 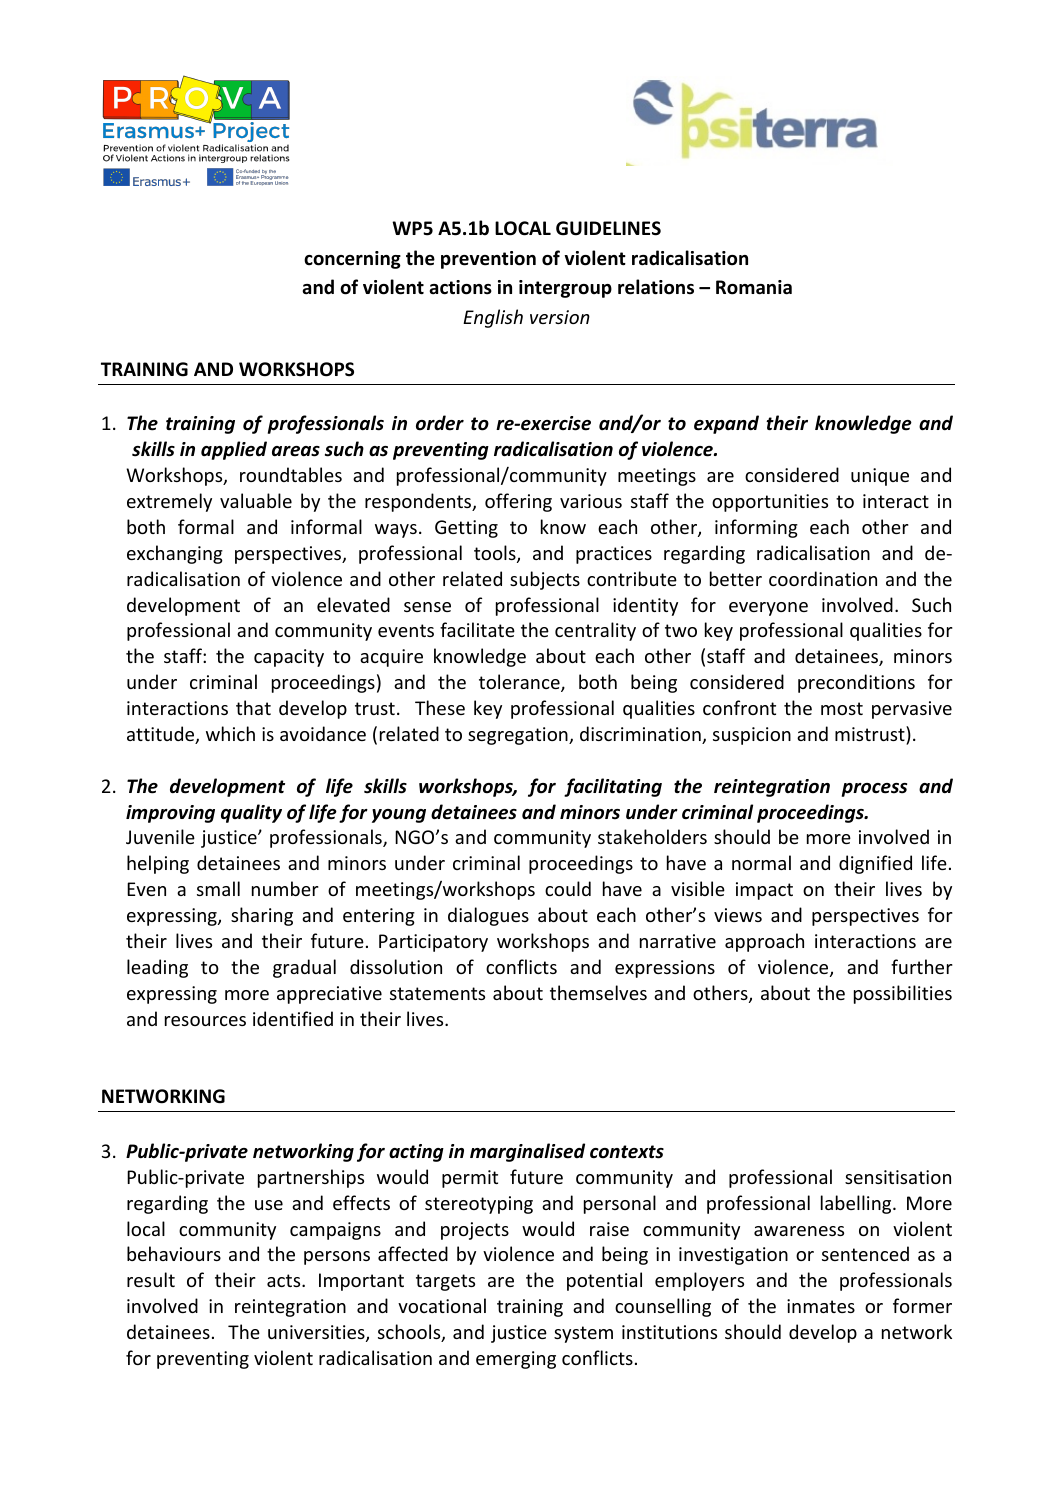 I want to click on capacity, so click(x=289, y=658).
